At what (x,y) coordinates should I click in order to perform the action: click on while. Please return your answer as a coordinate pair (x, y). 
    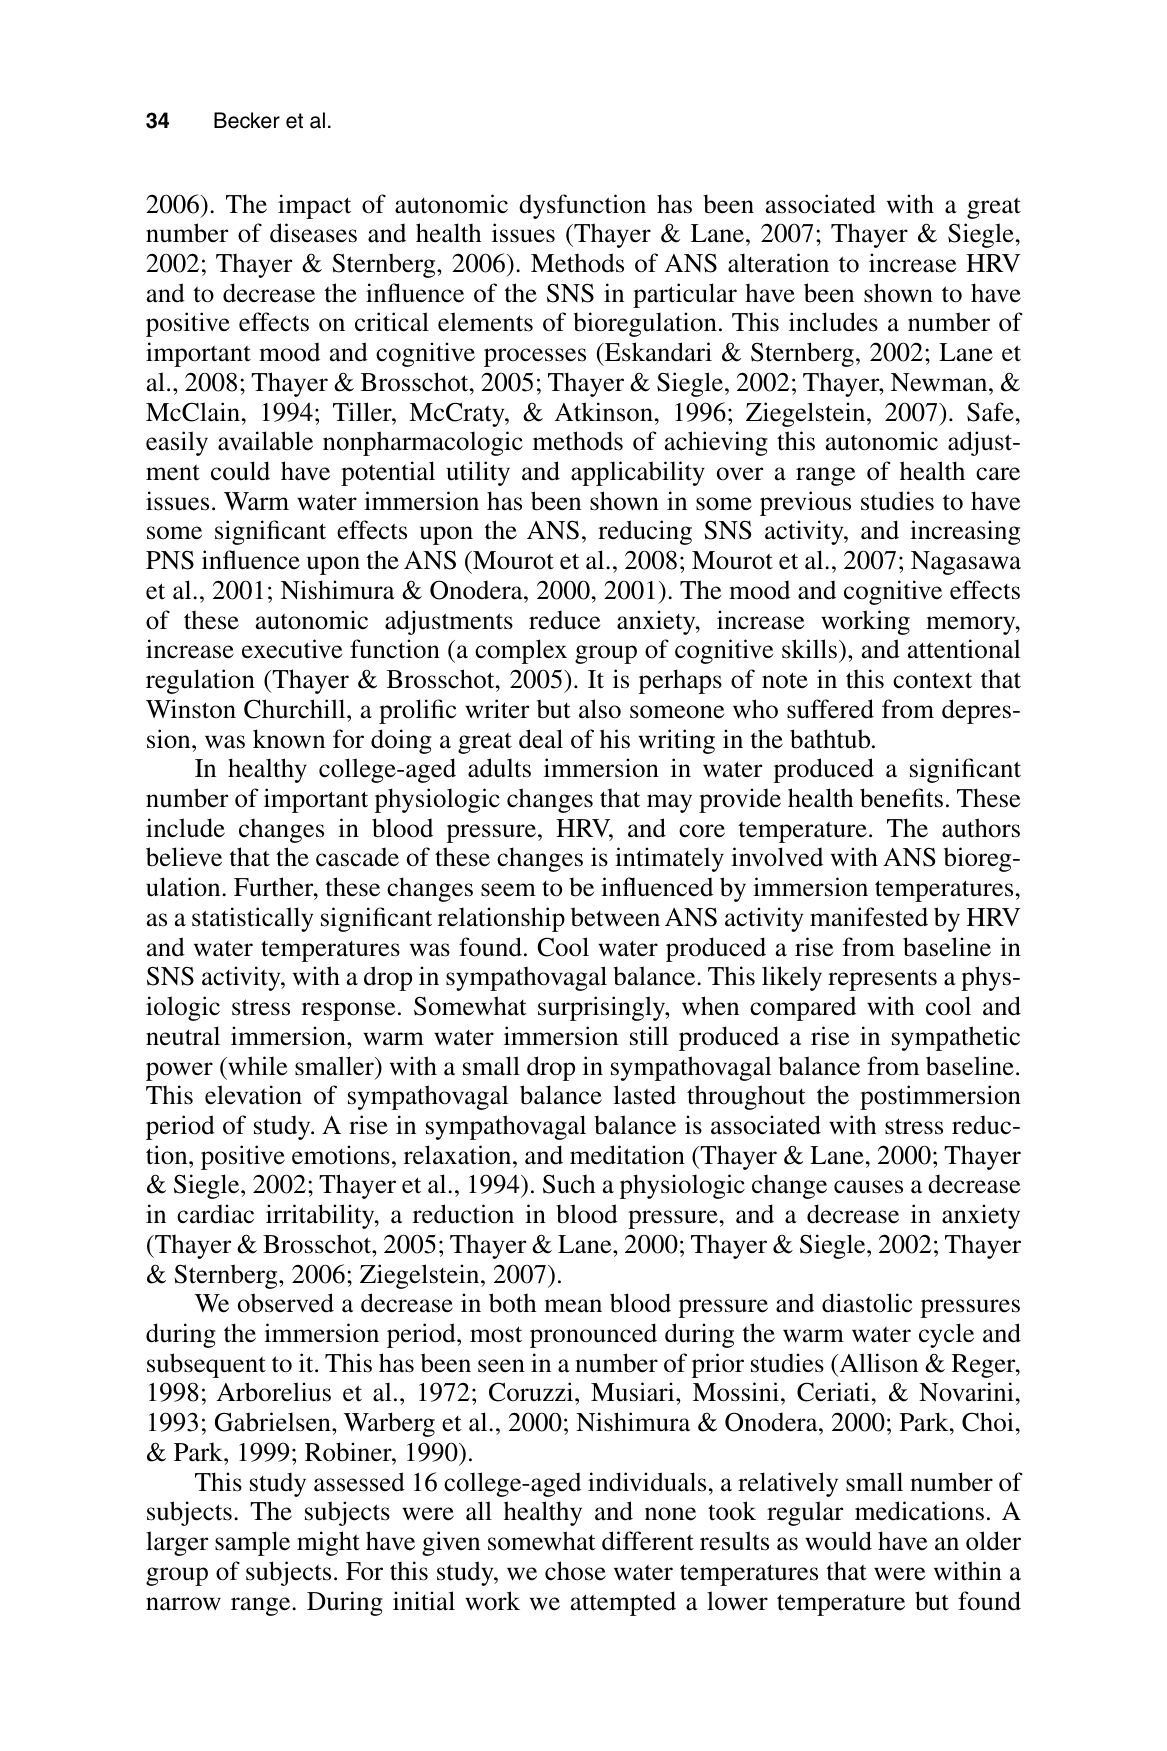
    Looking at the image, I should click on (256, 1066).
